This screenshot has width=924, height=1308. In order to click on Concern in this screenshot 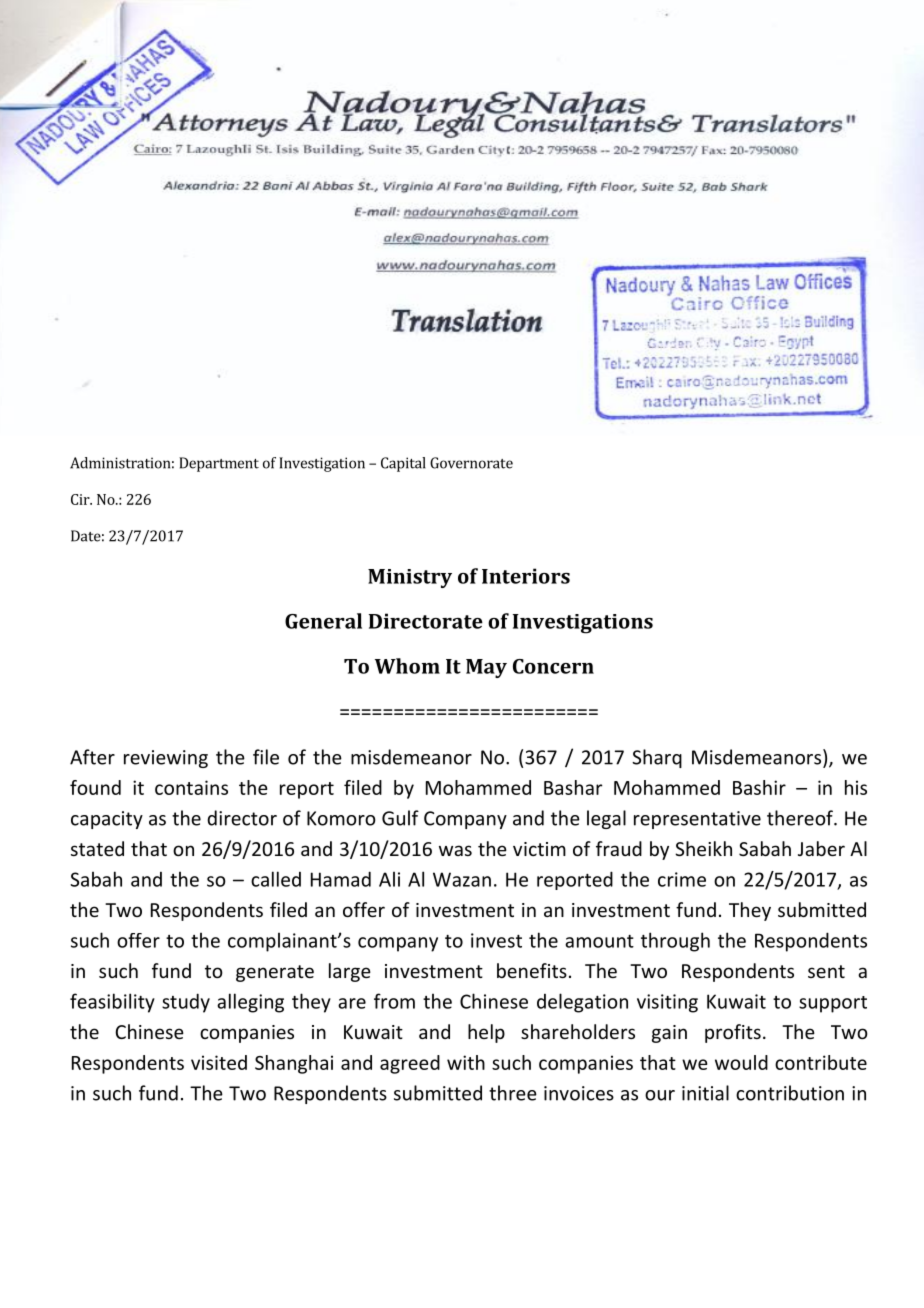, I will do `click(553, 666)`.
